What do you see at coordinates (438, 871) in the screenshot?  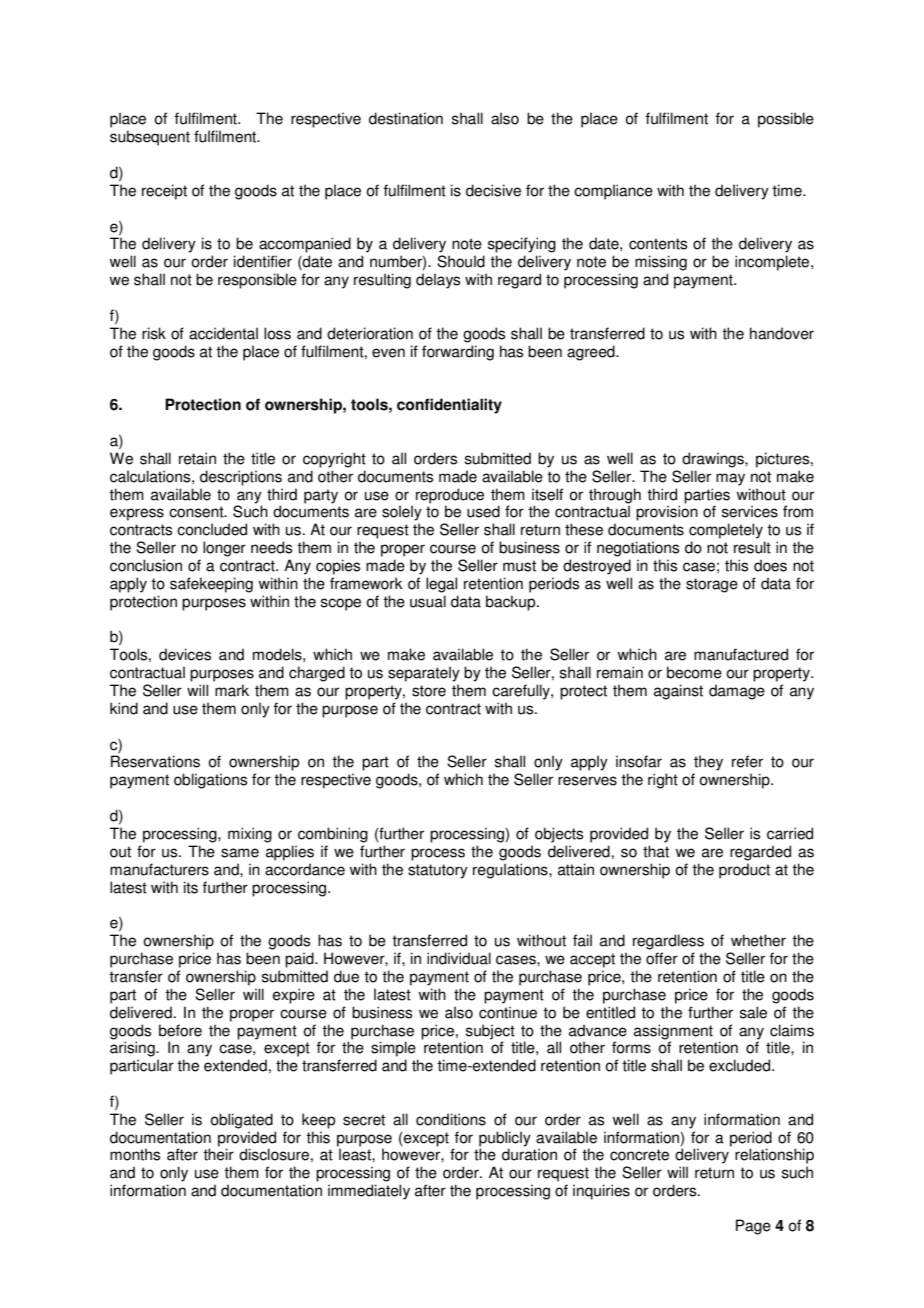 I see `statutory` at bounding box center [438, 871].
